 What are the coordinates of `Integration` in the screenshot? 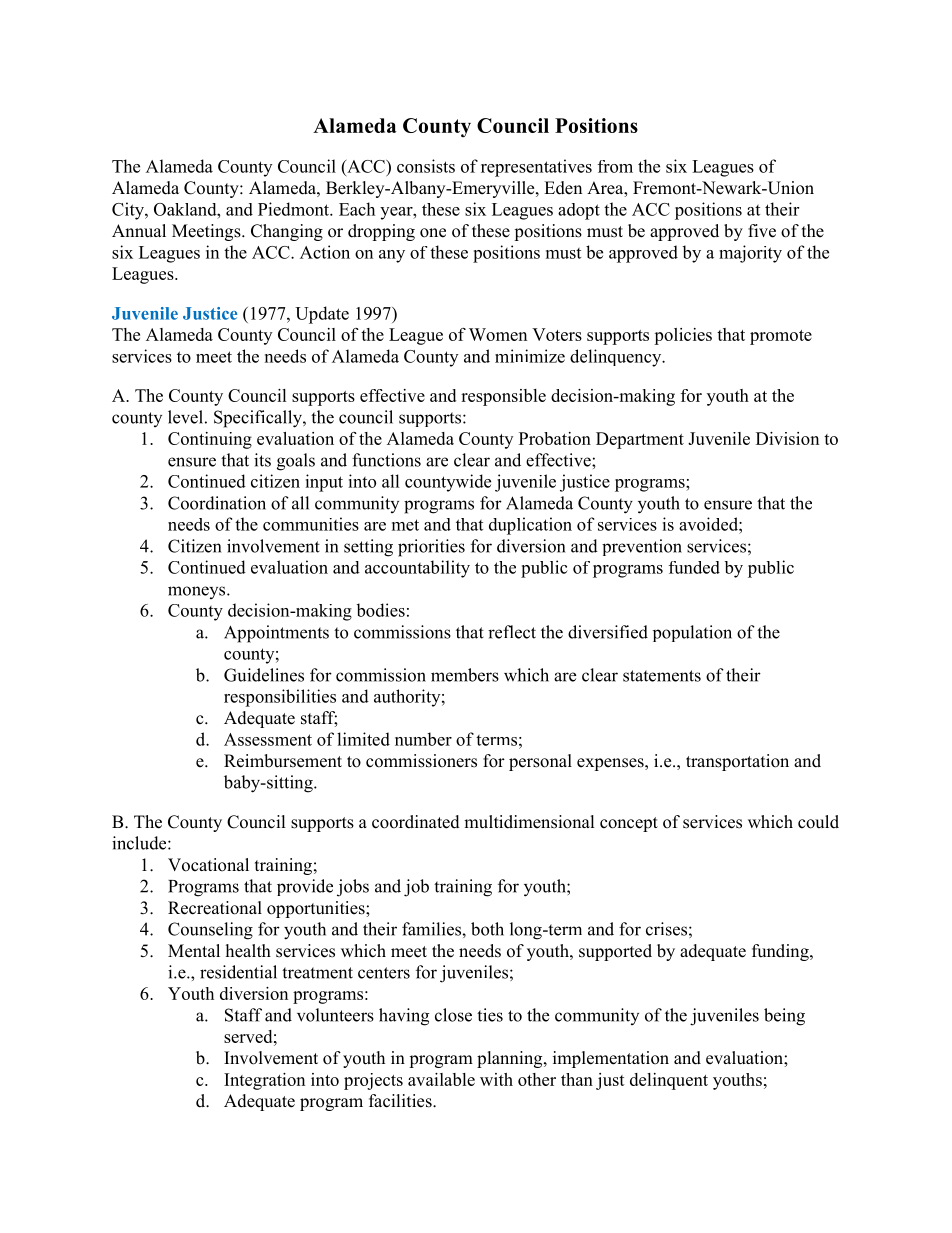 It's located at (264, 1081).
